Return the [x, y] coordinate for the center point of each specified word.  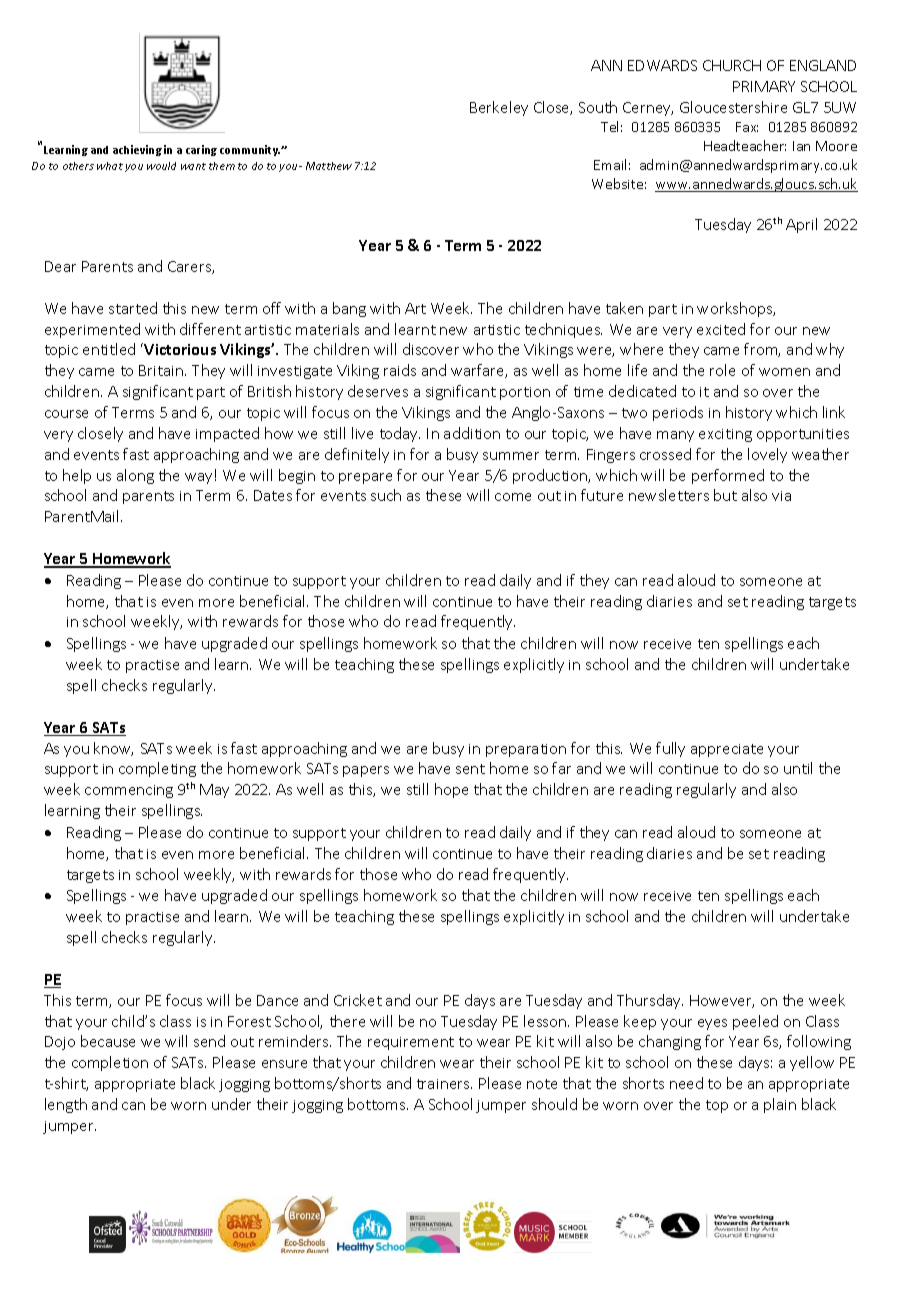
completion [110, 1063]
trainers [444, 1084]
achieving [137, 150]
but [725, 495]
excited [721, 329]
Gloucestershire [733, 107]
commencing [129, 791]
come [513, 497]
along [135, 476]
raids [400, 370]
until [798, 768]
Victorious [180, 349]
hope [451, 790]
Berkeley [499, 108]
